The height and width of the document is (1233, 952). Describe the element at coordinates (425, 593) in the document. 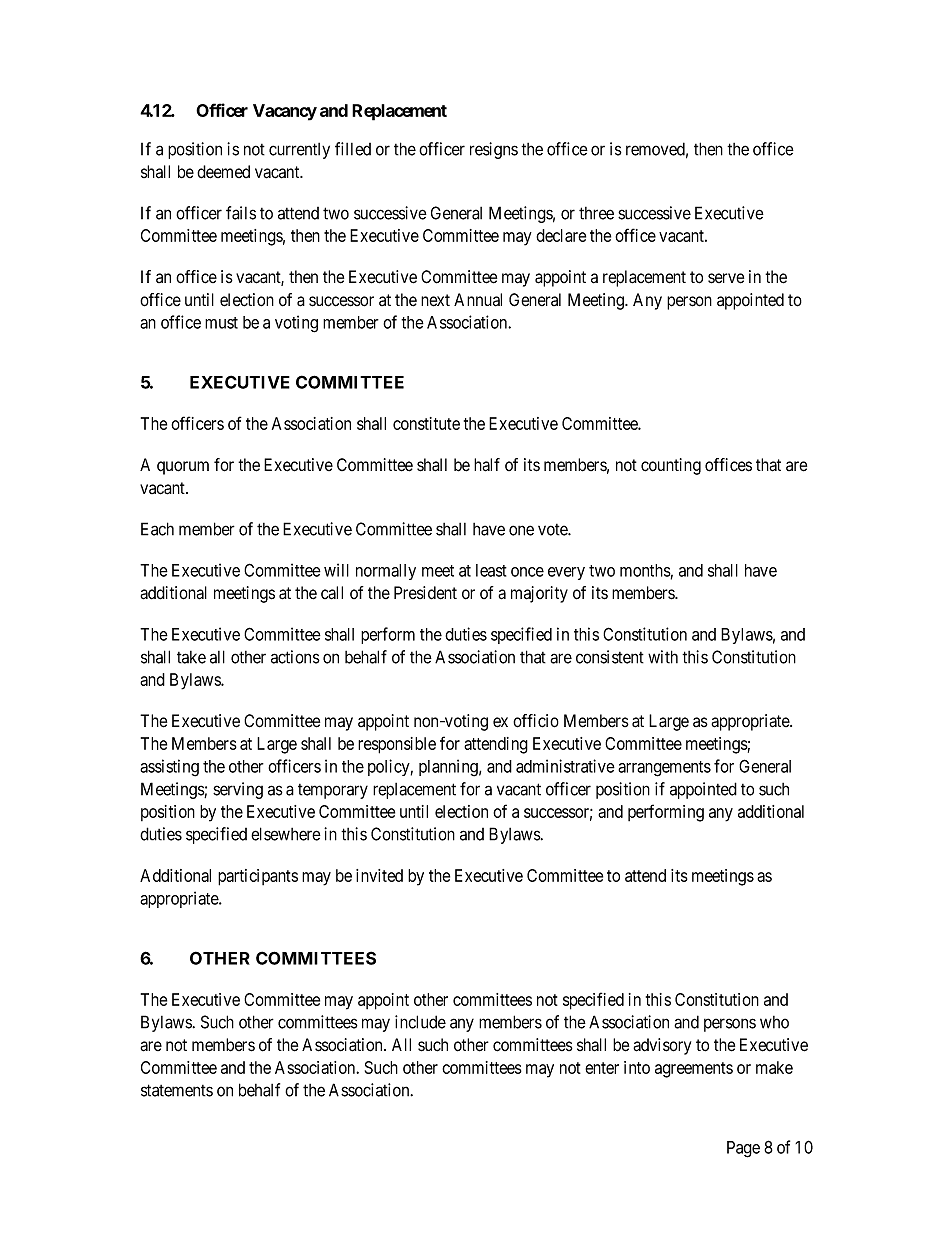

I see `President` at that location.
